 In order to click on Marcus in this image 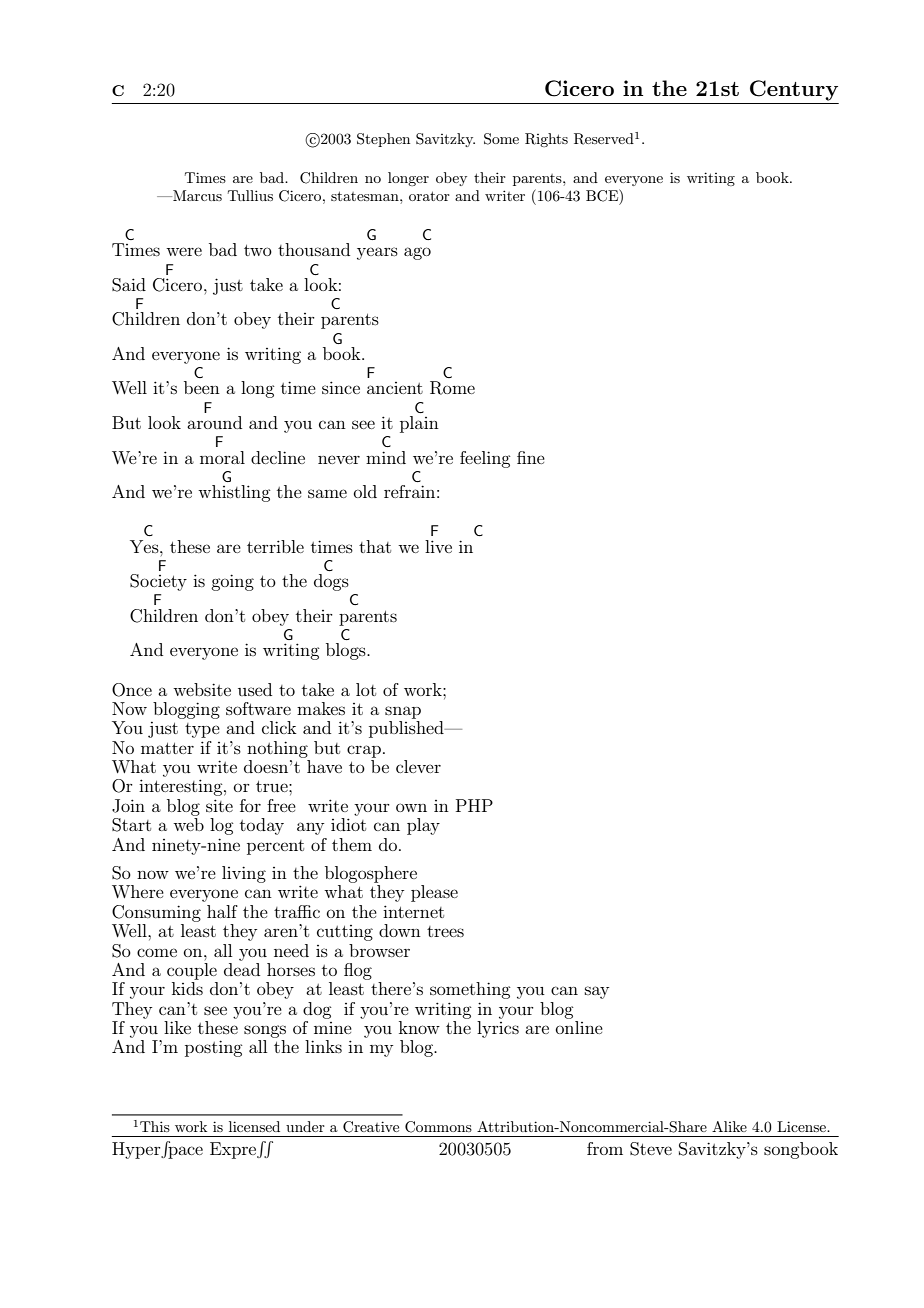, I will do `click(196, 195)`.
